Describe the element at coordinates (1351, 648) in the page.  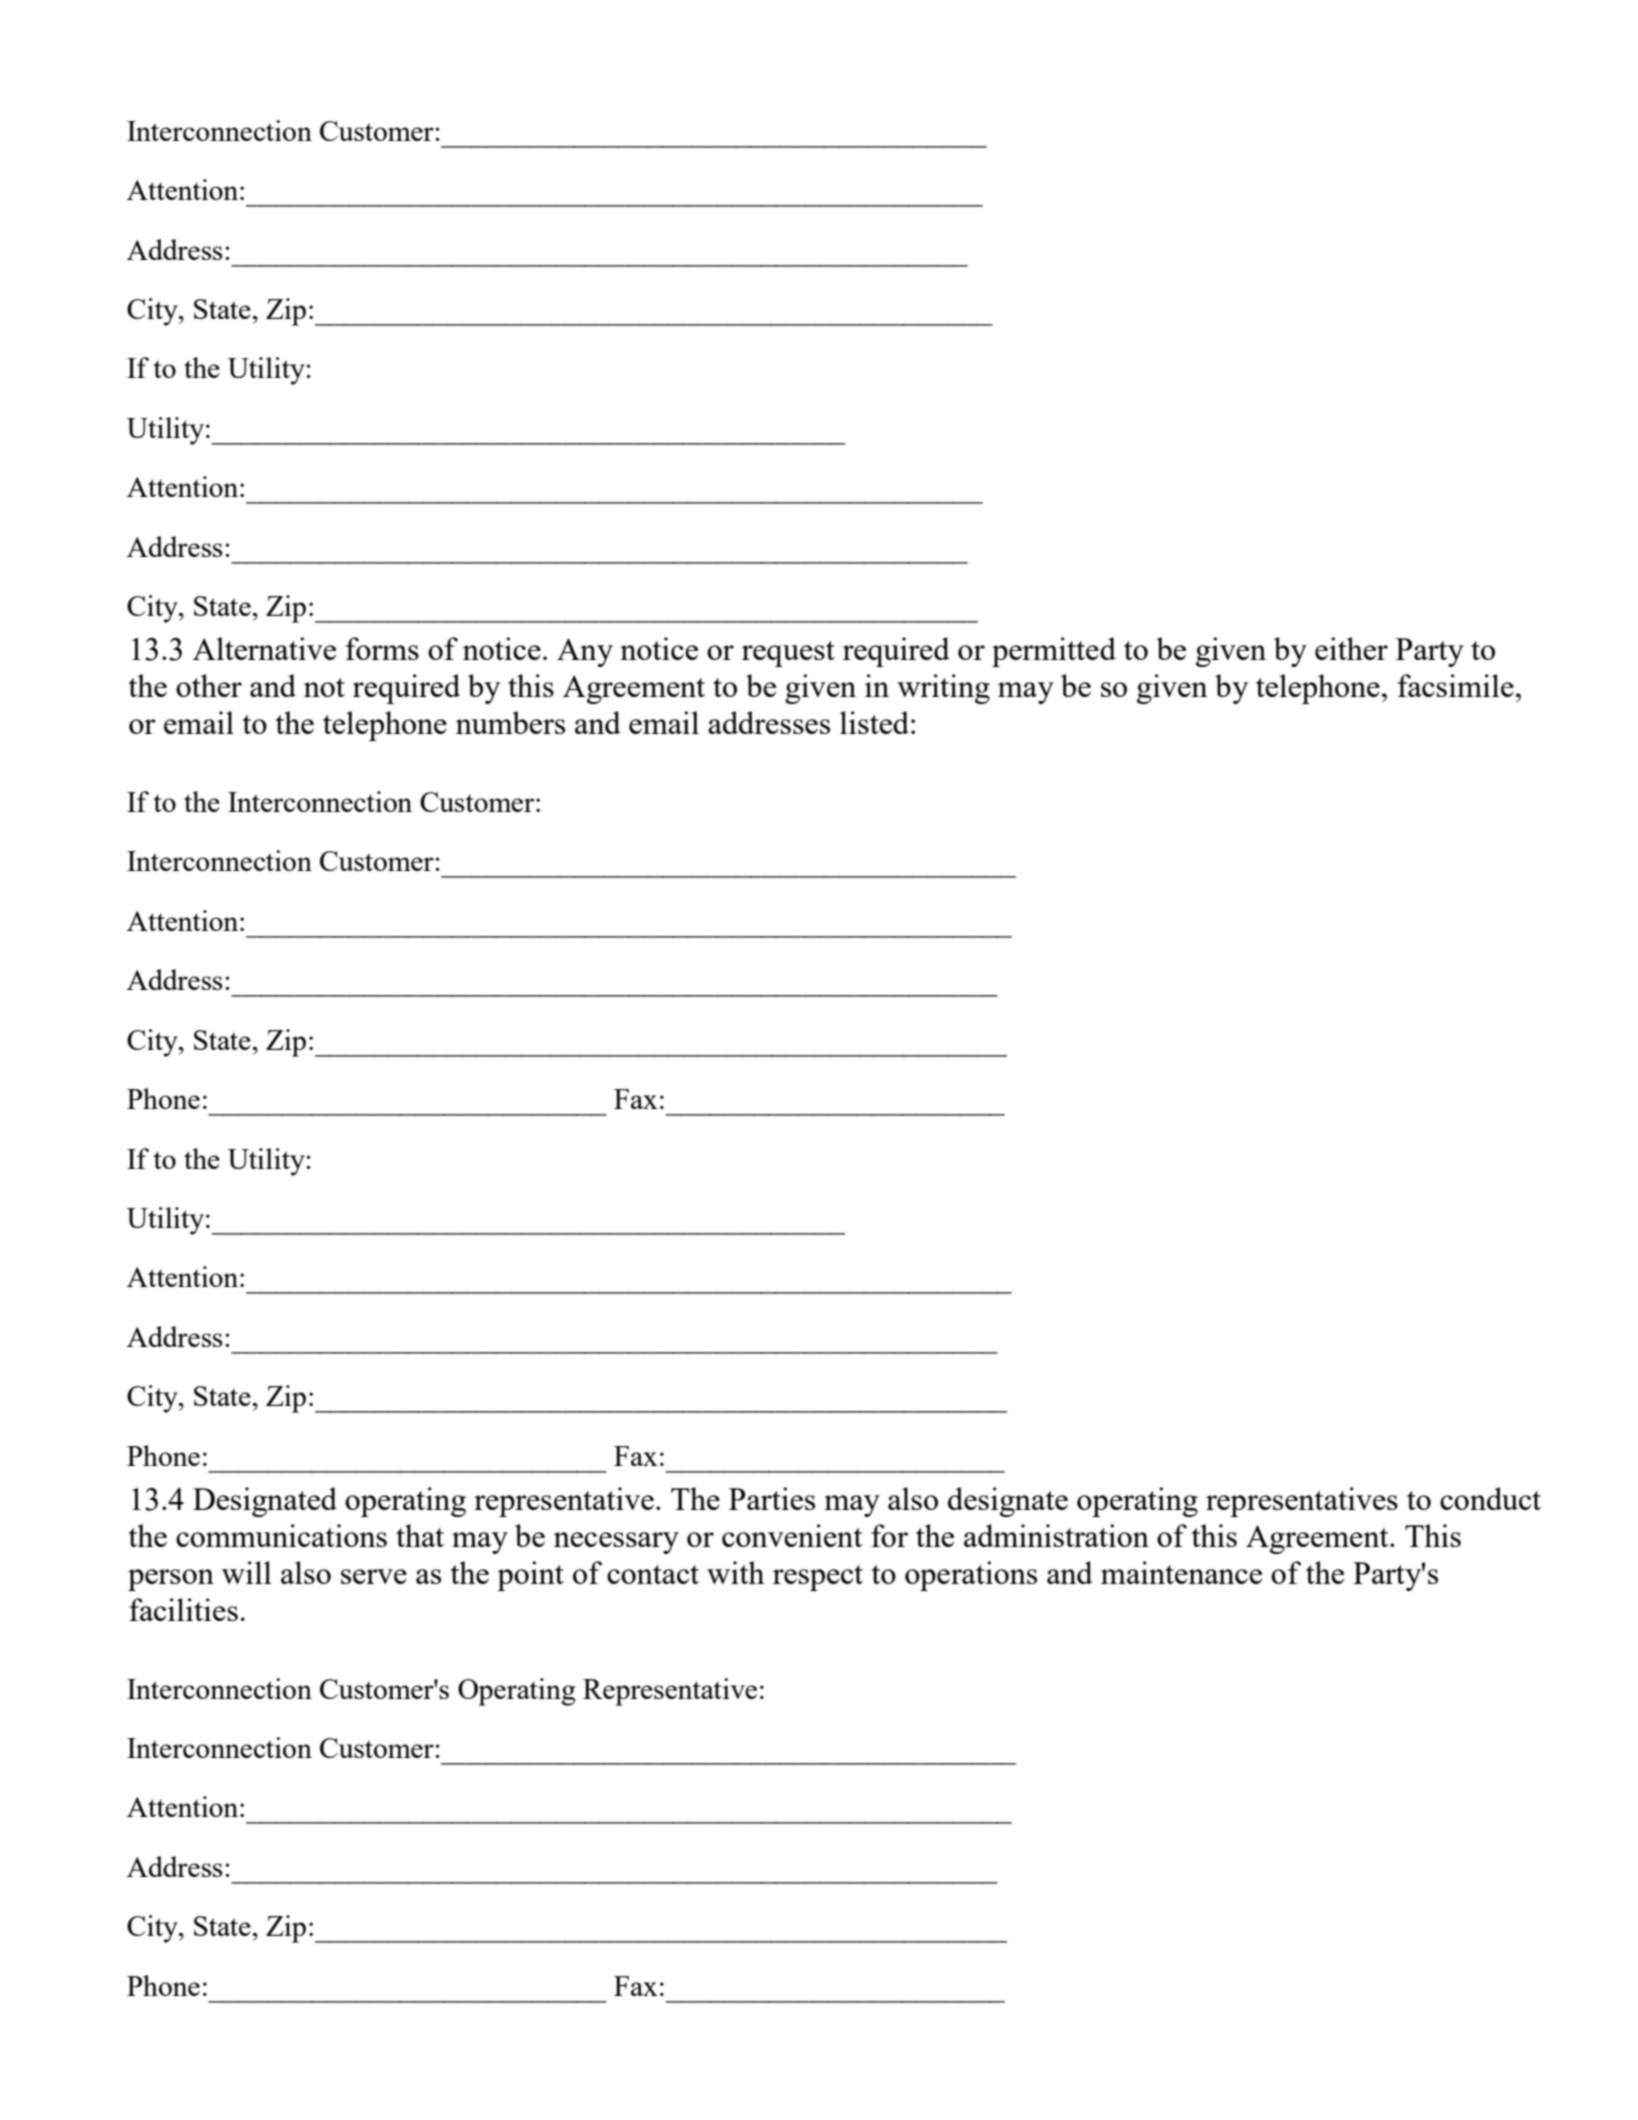
I see `either` at that location.
